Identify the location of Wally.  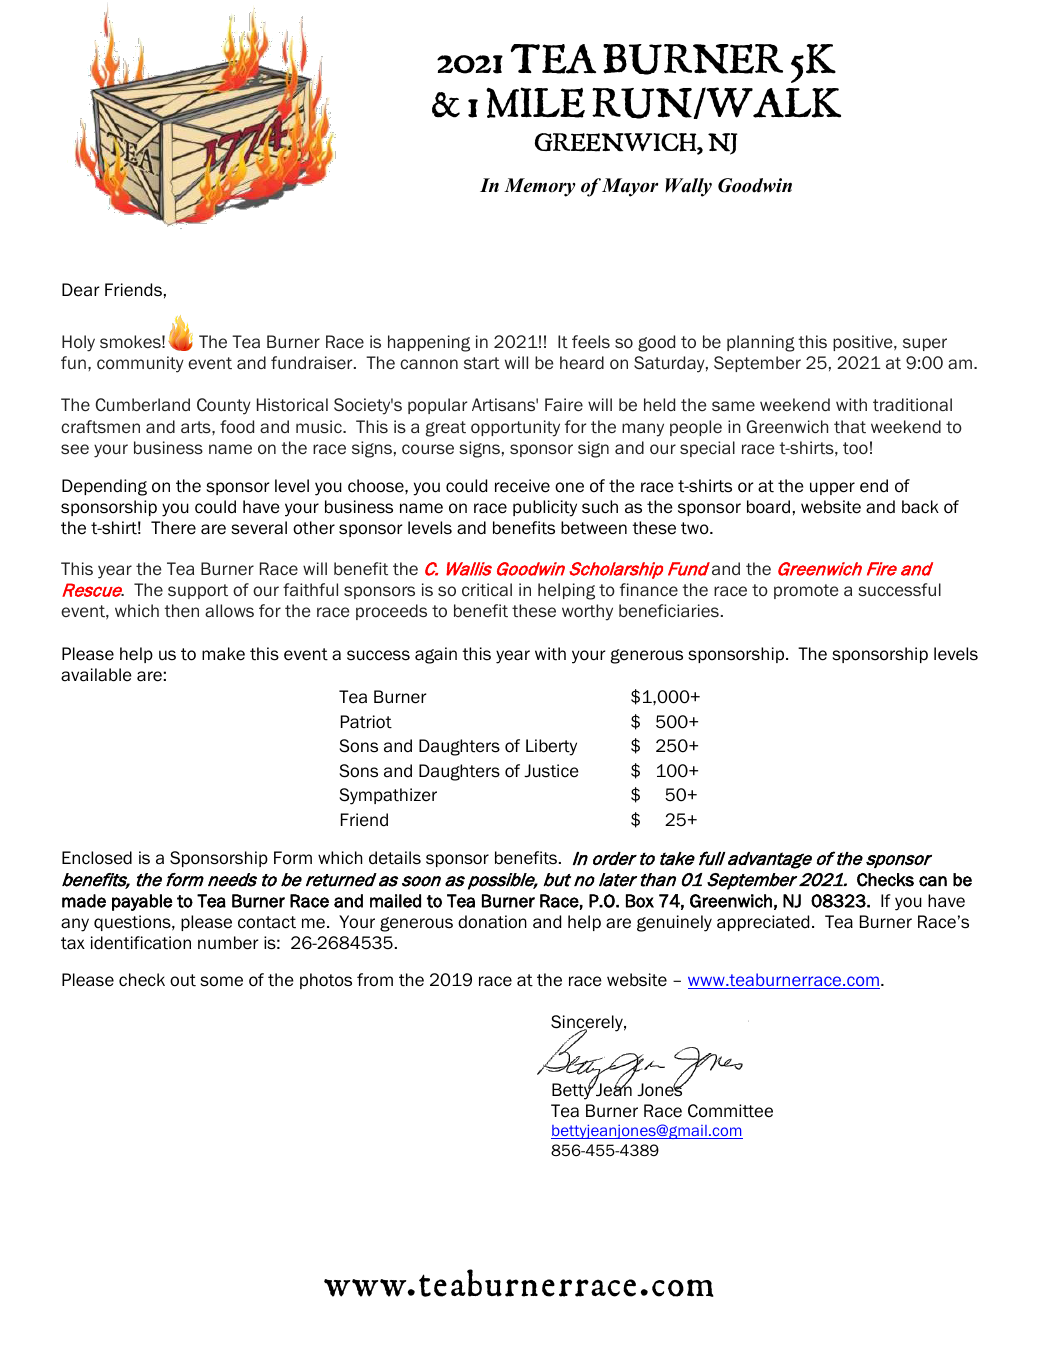
(688, 187).
